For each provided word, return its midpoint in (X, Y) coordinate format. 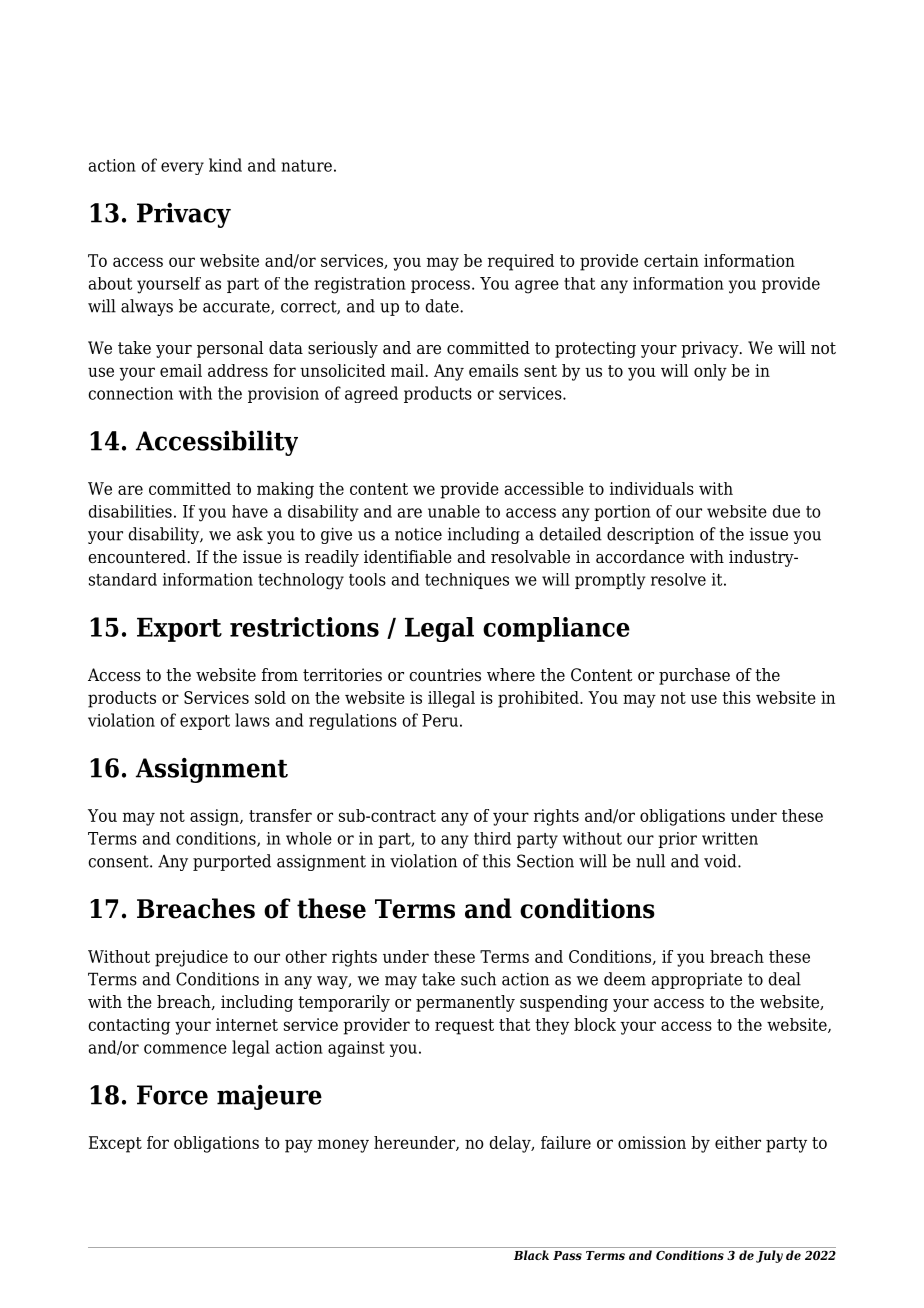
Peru (440, 720)
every (182, 168)
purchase (694, 676)
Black (531, 1255)
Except (115, 1144)
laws (252, 720)
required (521, 262)
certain (671, 260)
